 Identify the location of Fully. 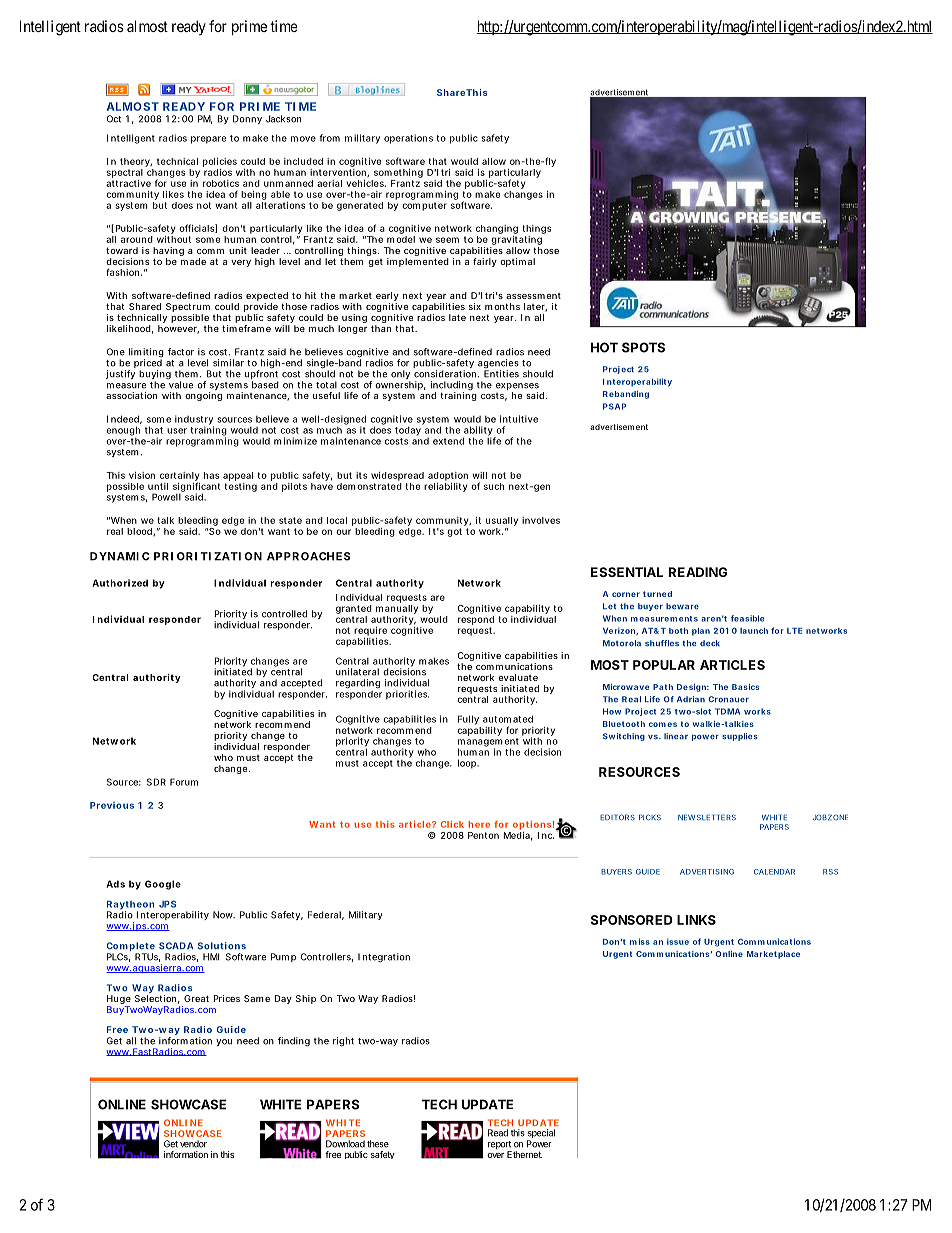
(468, 720).
